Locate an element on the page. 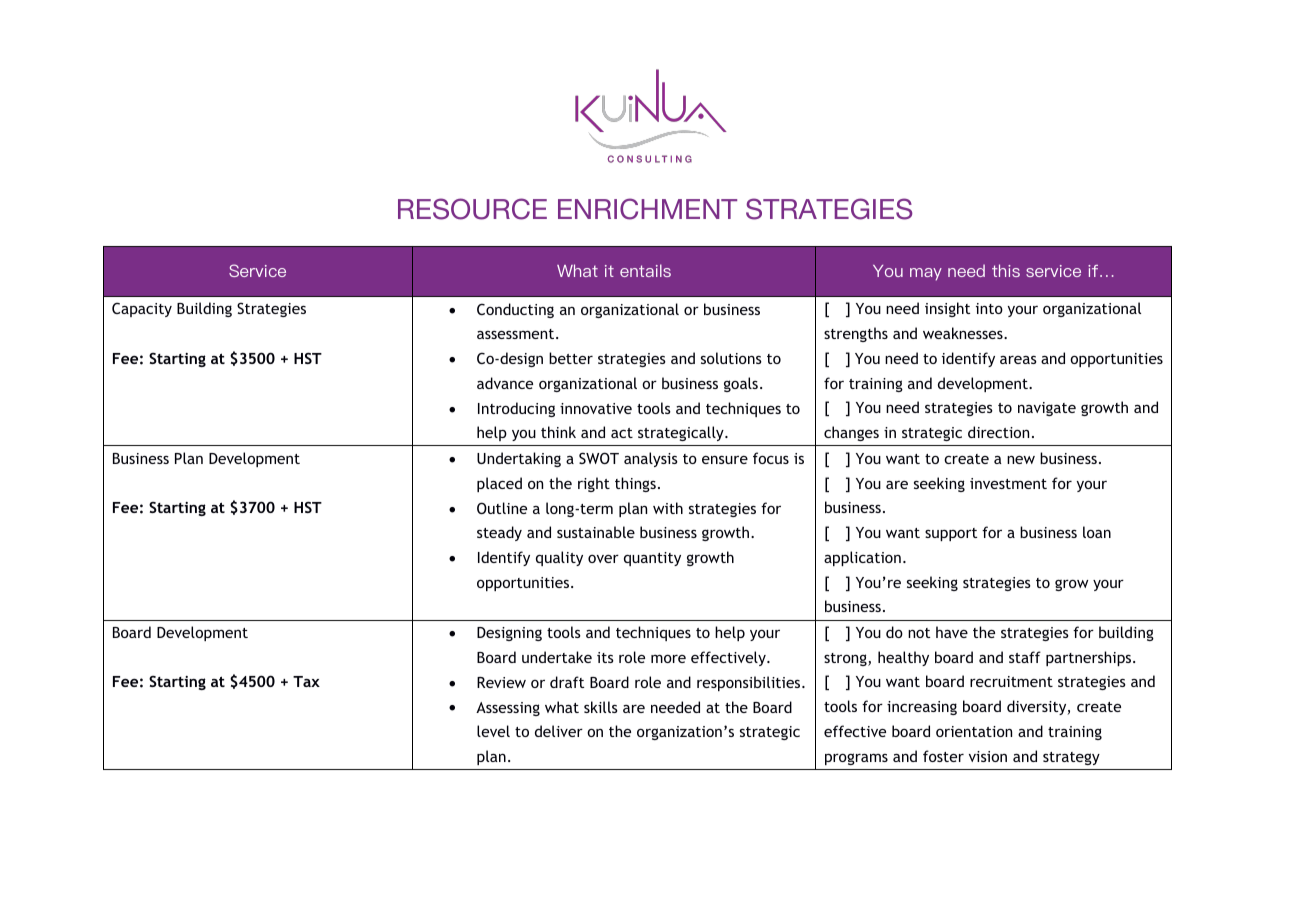 The image size is (1308, 924). things is located at coordinates (635, 484).
